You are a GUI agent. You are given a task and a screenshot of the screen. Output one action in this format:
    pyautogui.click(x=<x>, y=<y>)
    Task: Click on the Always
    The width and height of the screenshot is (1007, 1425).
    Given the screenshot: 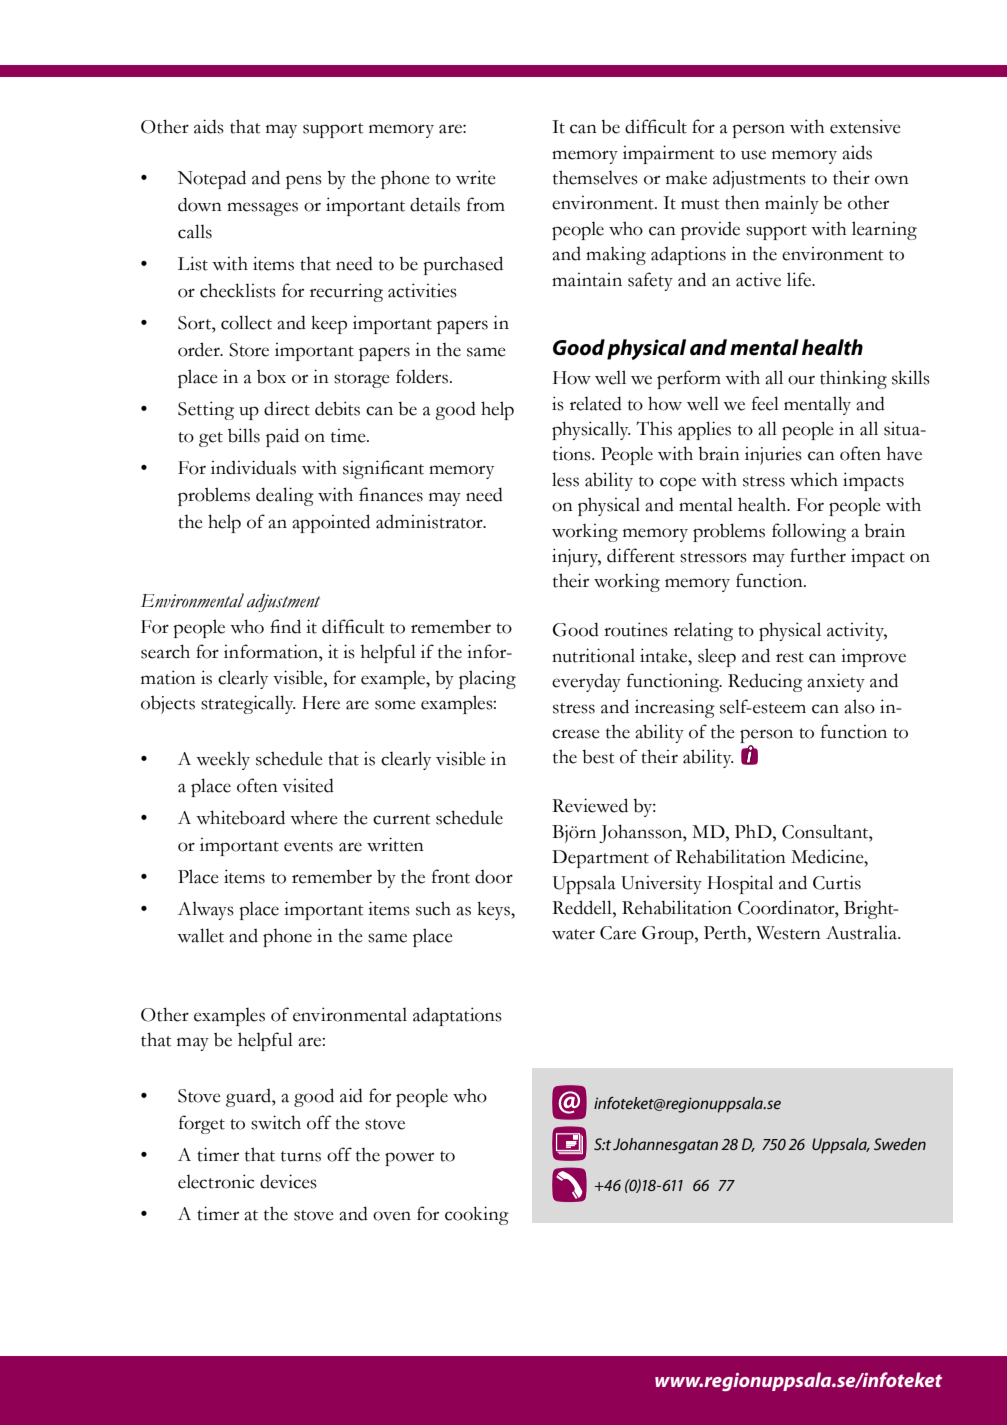 What is the action you would take?
    pyautogui.click(x=206, y=910)
